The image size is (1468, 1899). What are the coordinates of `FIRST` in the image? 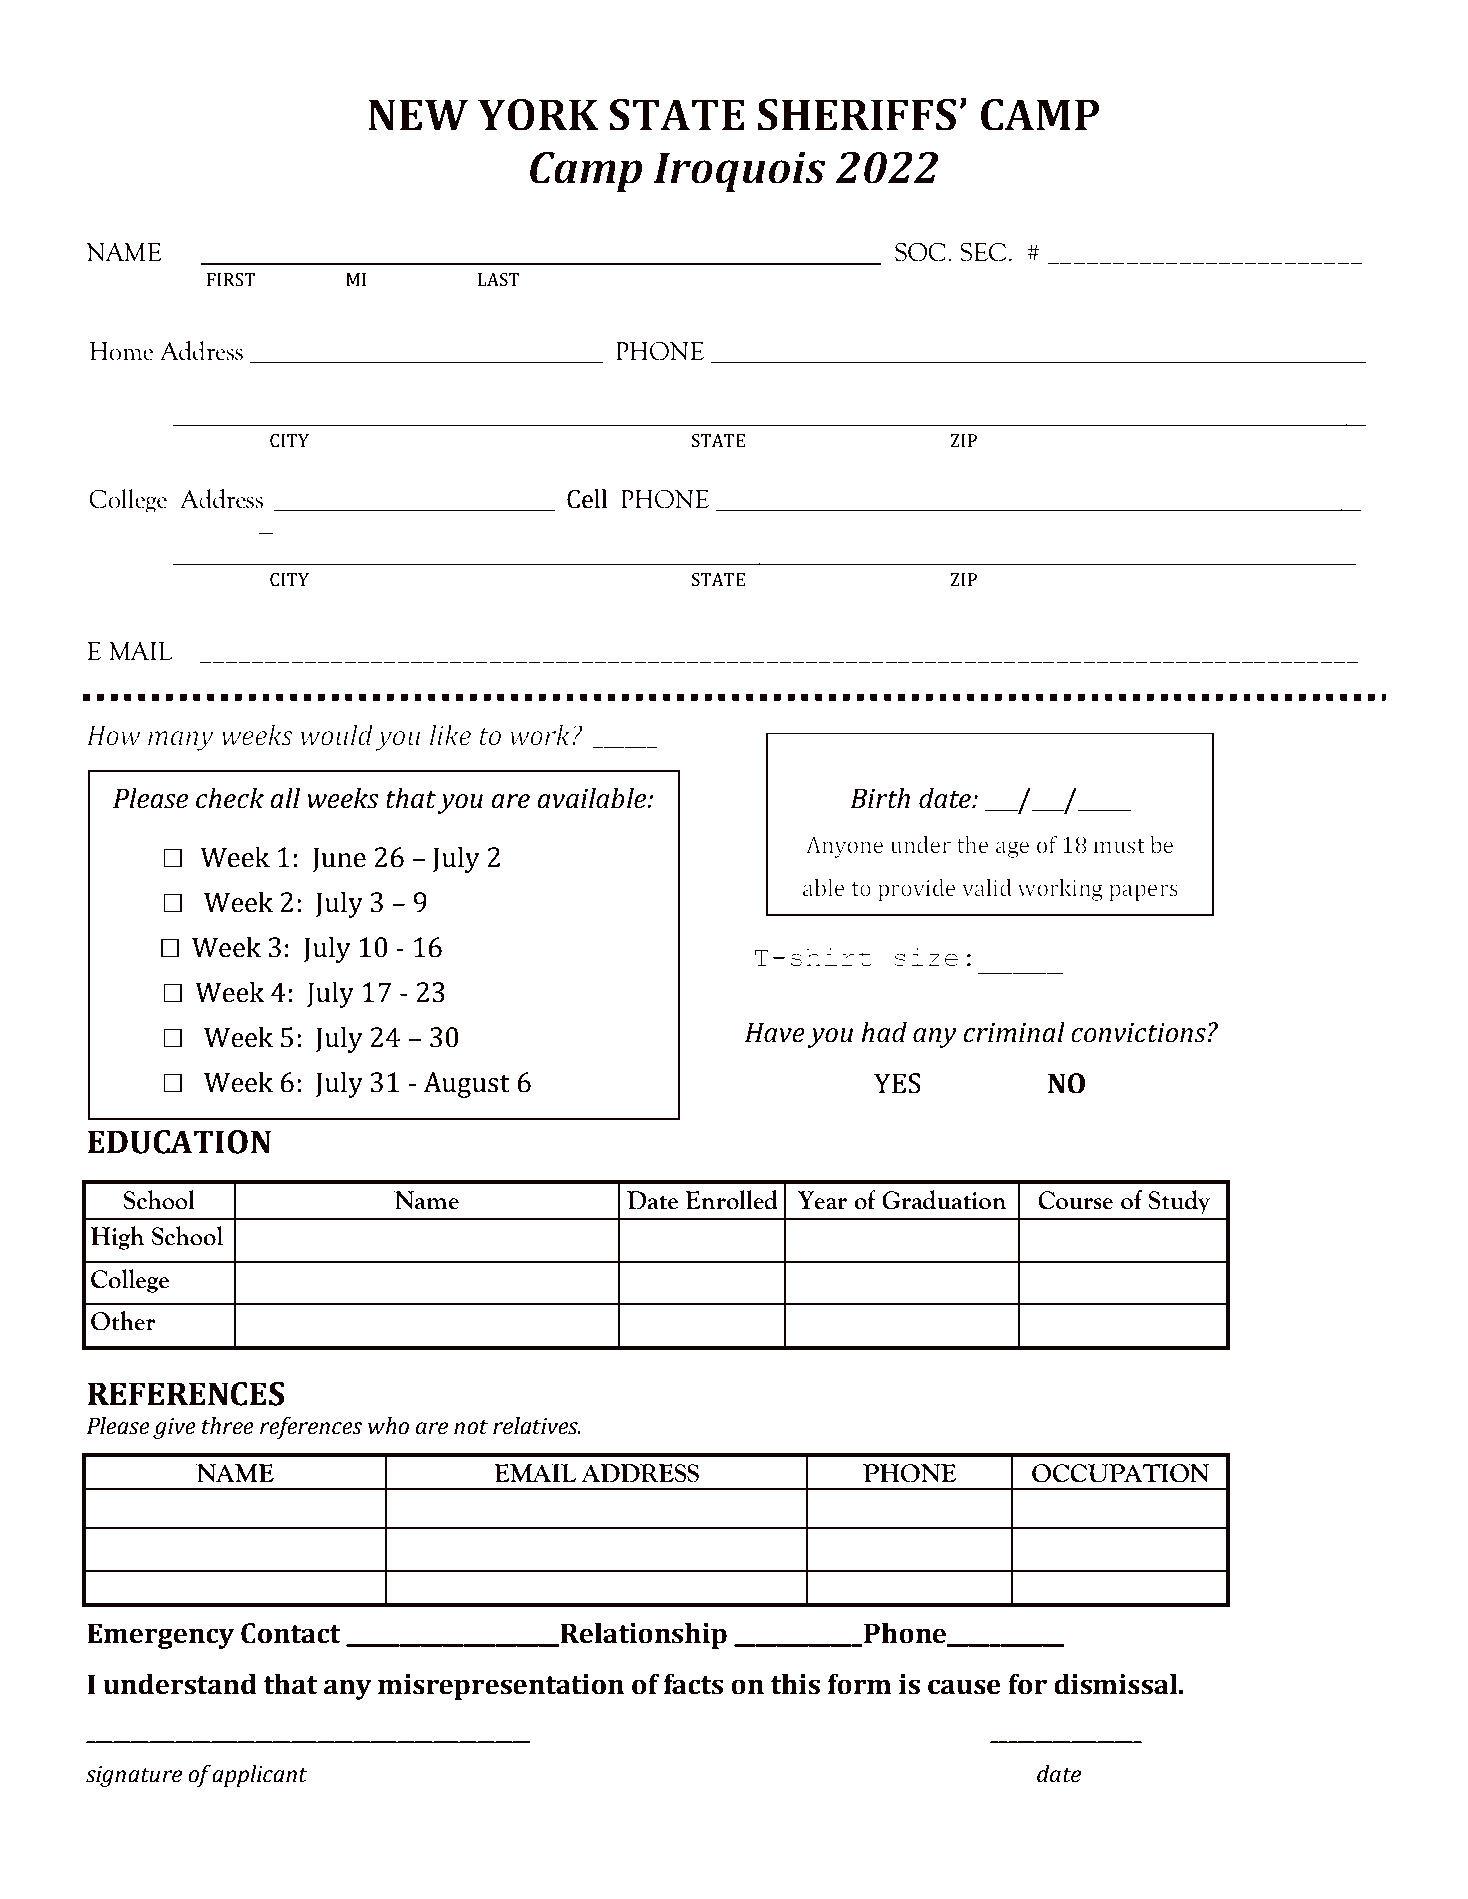 It's located at (231, 280).
